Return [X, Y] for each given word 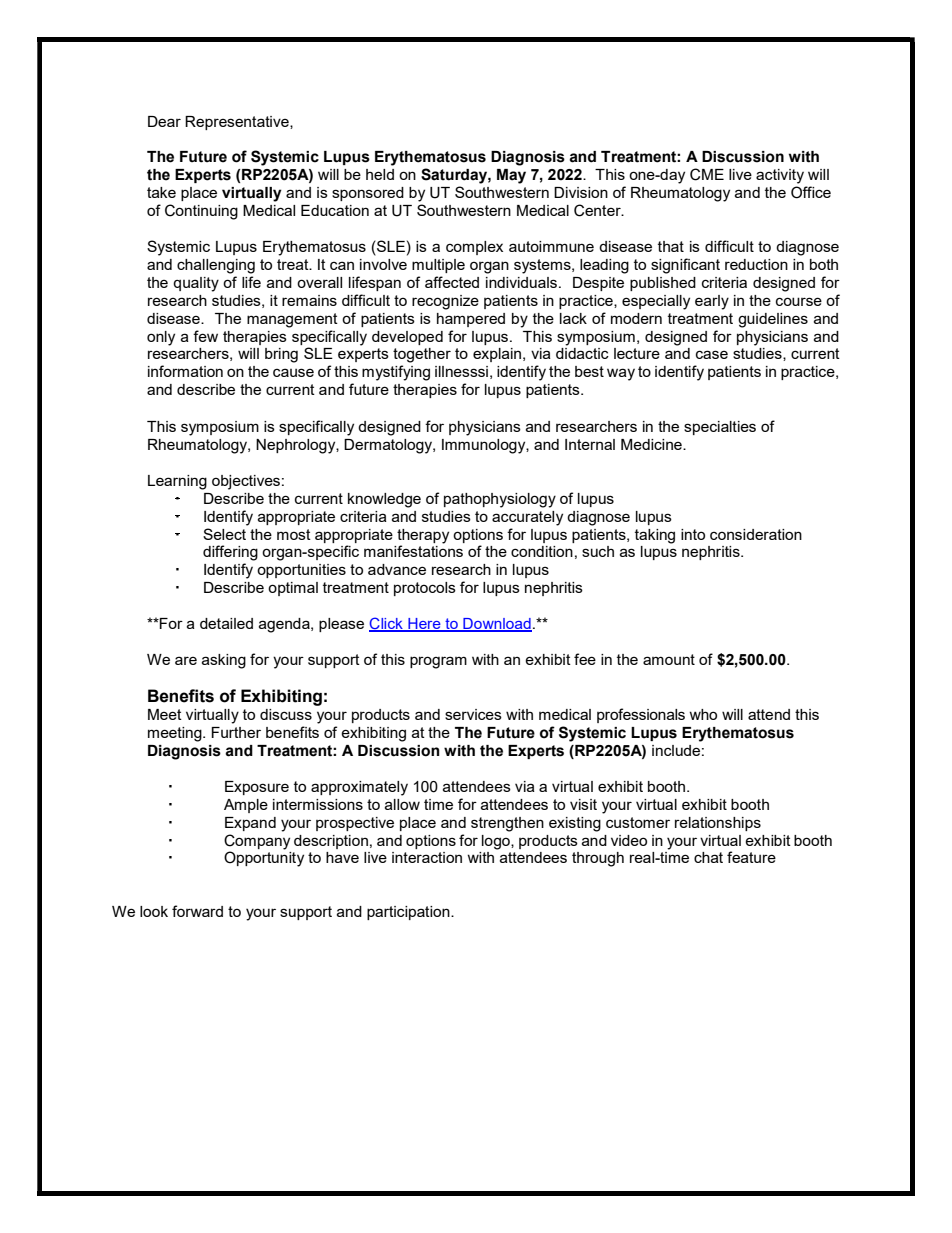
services [473, 714]
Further [236, 732]
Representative [238, 123]
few [205, 336]
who [703, 714]
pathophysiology [500, 500]
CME [707, 174]
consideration [756, 534]
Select [224, 534]
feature [751, 857]
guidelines [773, 320]
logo [497, 842]
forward [197, 911]
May [511, 176]
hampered [471, 320]
